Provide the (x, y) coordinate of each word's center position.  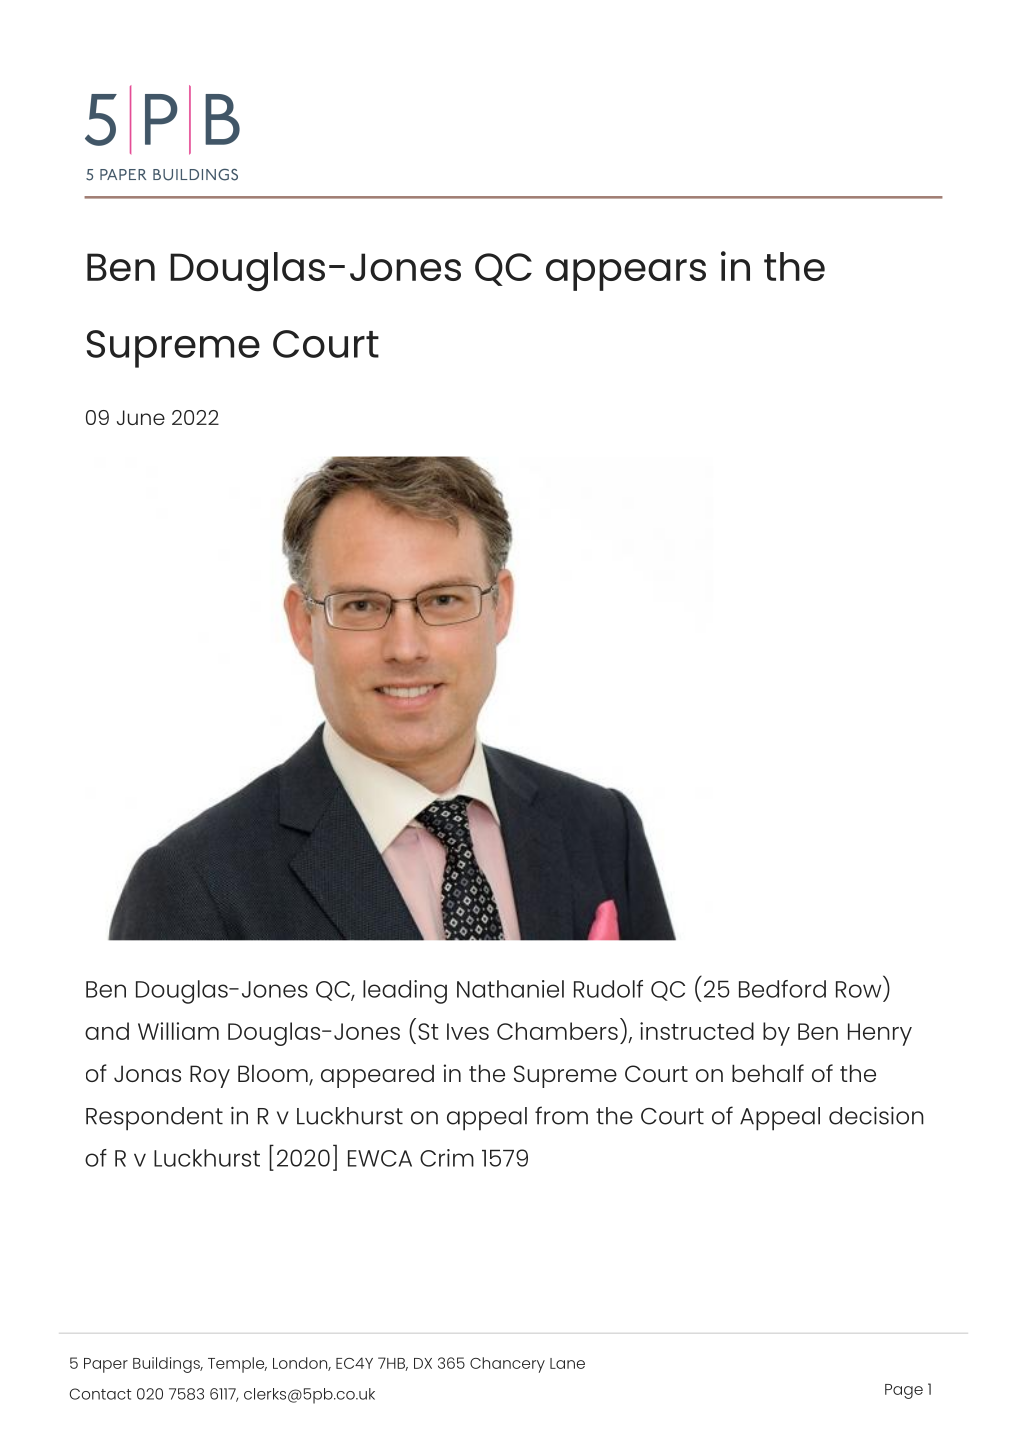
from (561, 1115)
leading (405, 992)
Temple (237, 1365)
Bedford (782, 989)
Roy (210, 1076)
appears (626, 275)
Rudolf (608, 989)
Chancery (507, 1365)
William (178, 1031)
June (141, 417)
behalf (768, 1073)
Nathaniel (510, 989)
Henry (880, 1034)
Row (858, 989)
